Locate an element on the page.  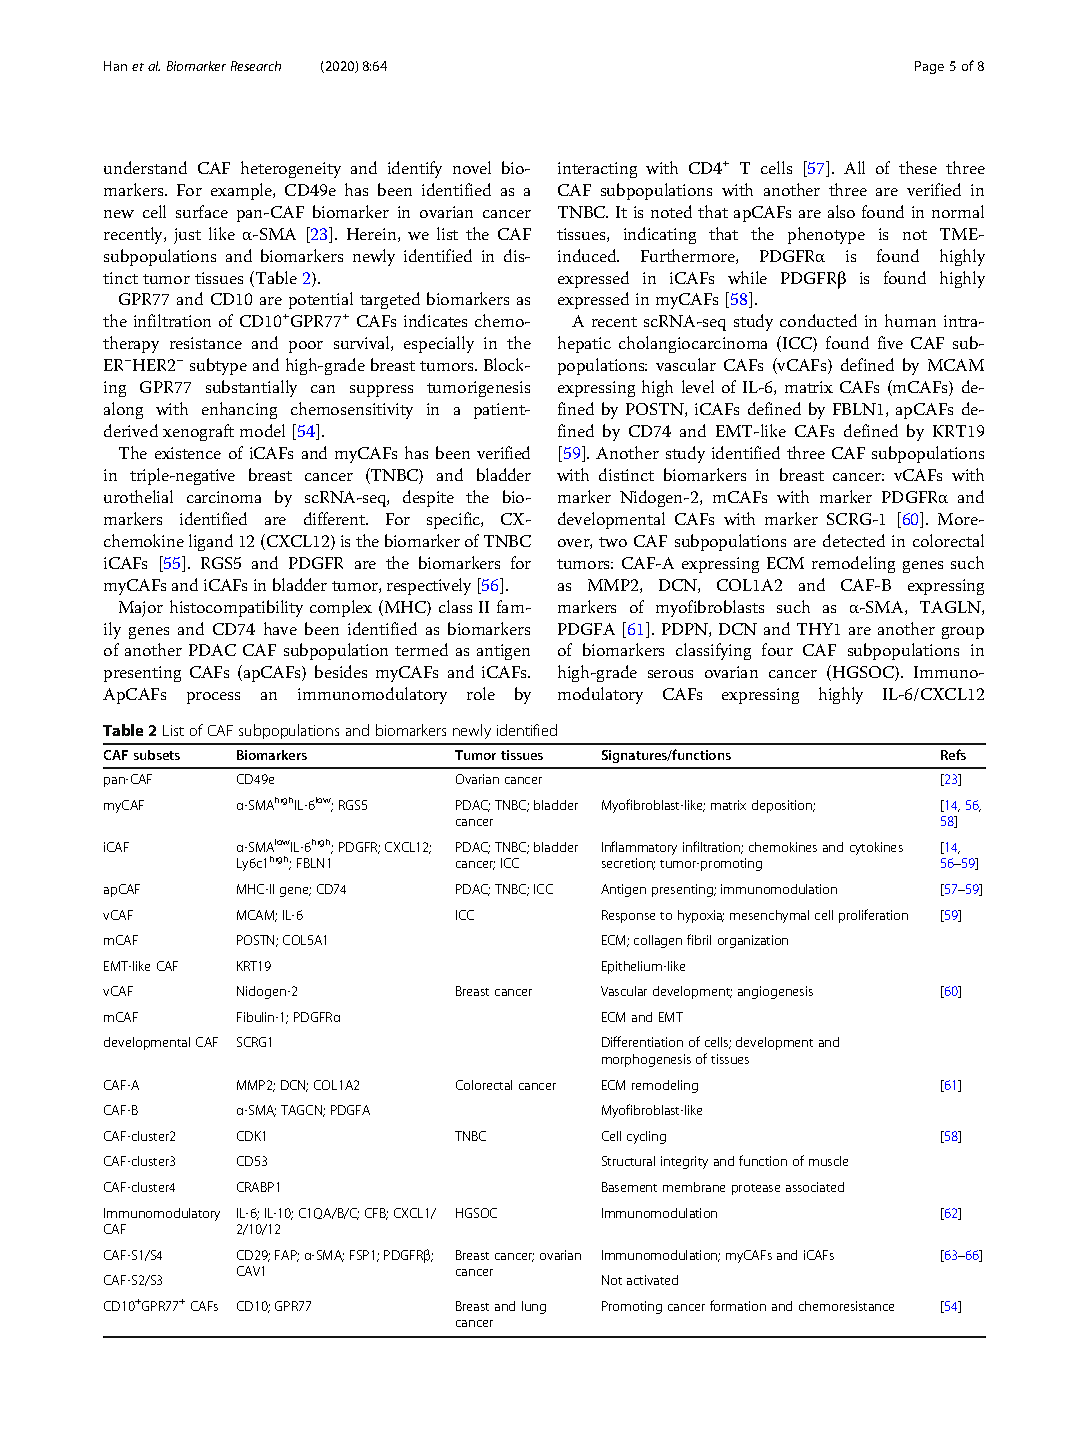
subsets is located at coordinates (157, 755).
